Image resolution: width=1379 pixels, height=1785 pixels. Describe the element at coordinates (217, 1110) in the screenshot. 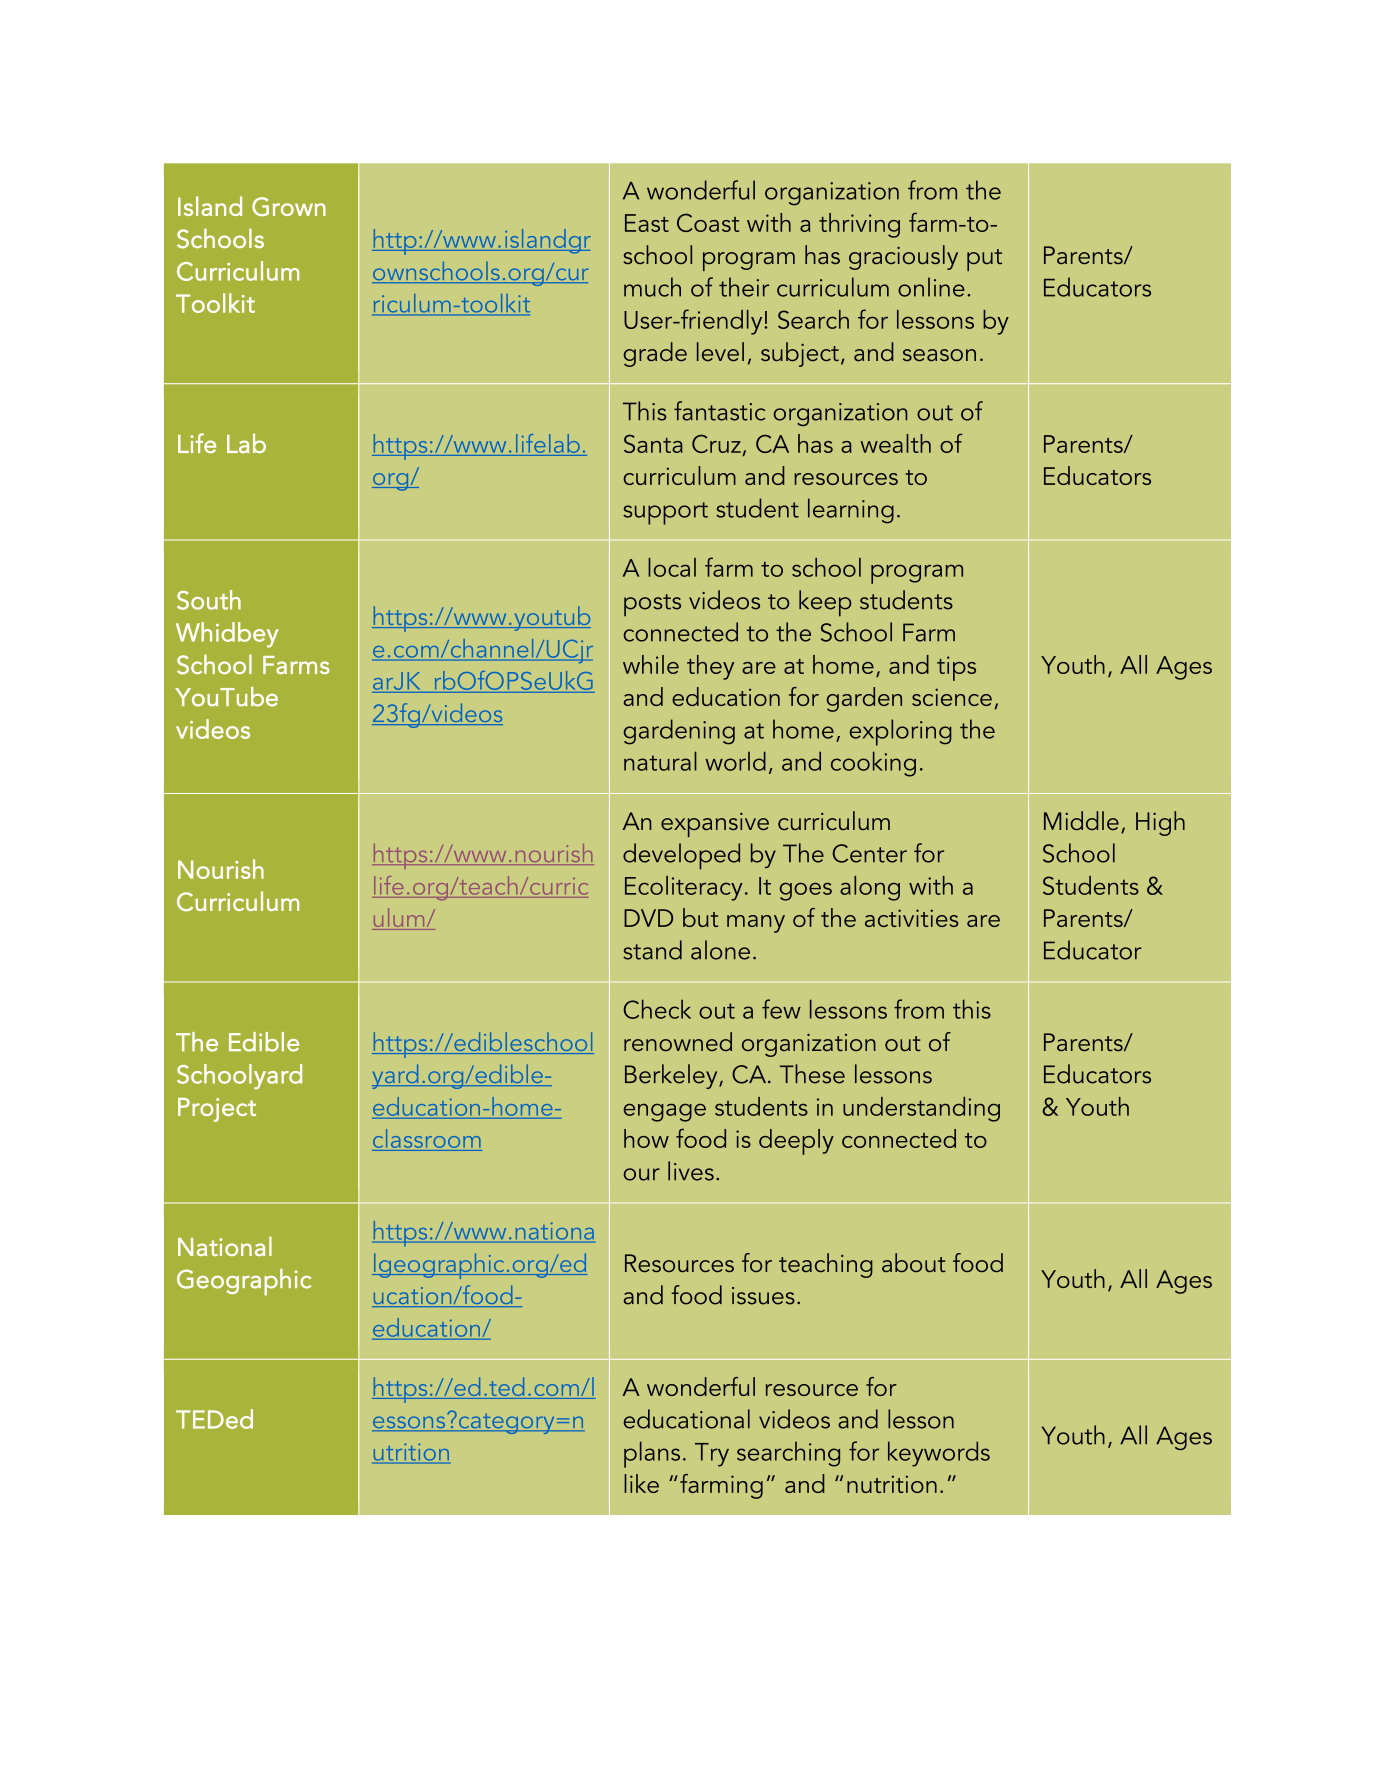

I see `Project` at that location.
